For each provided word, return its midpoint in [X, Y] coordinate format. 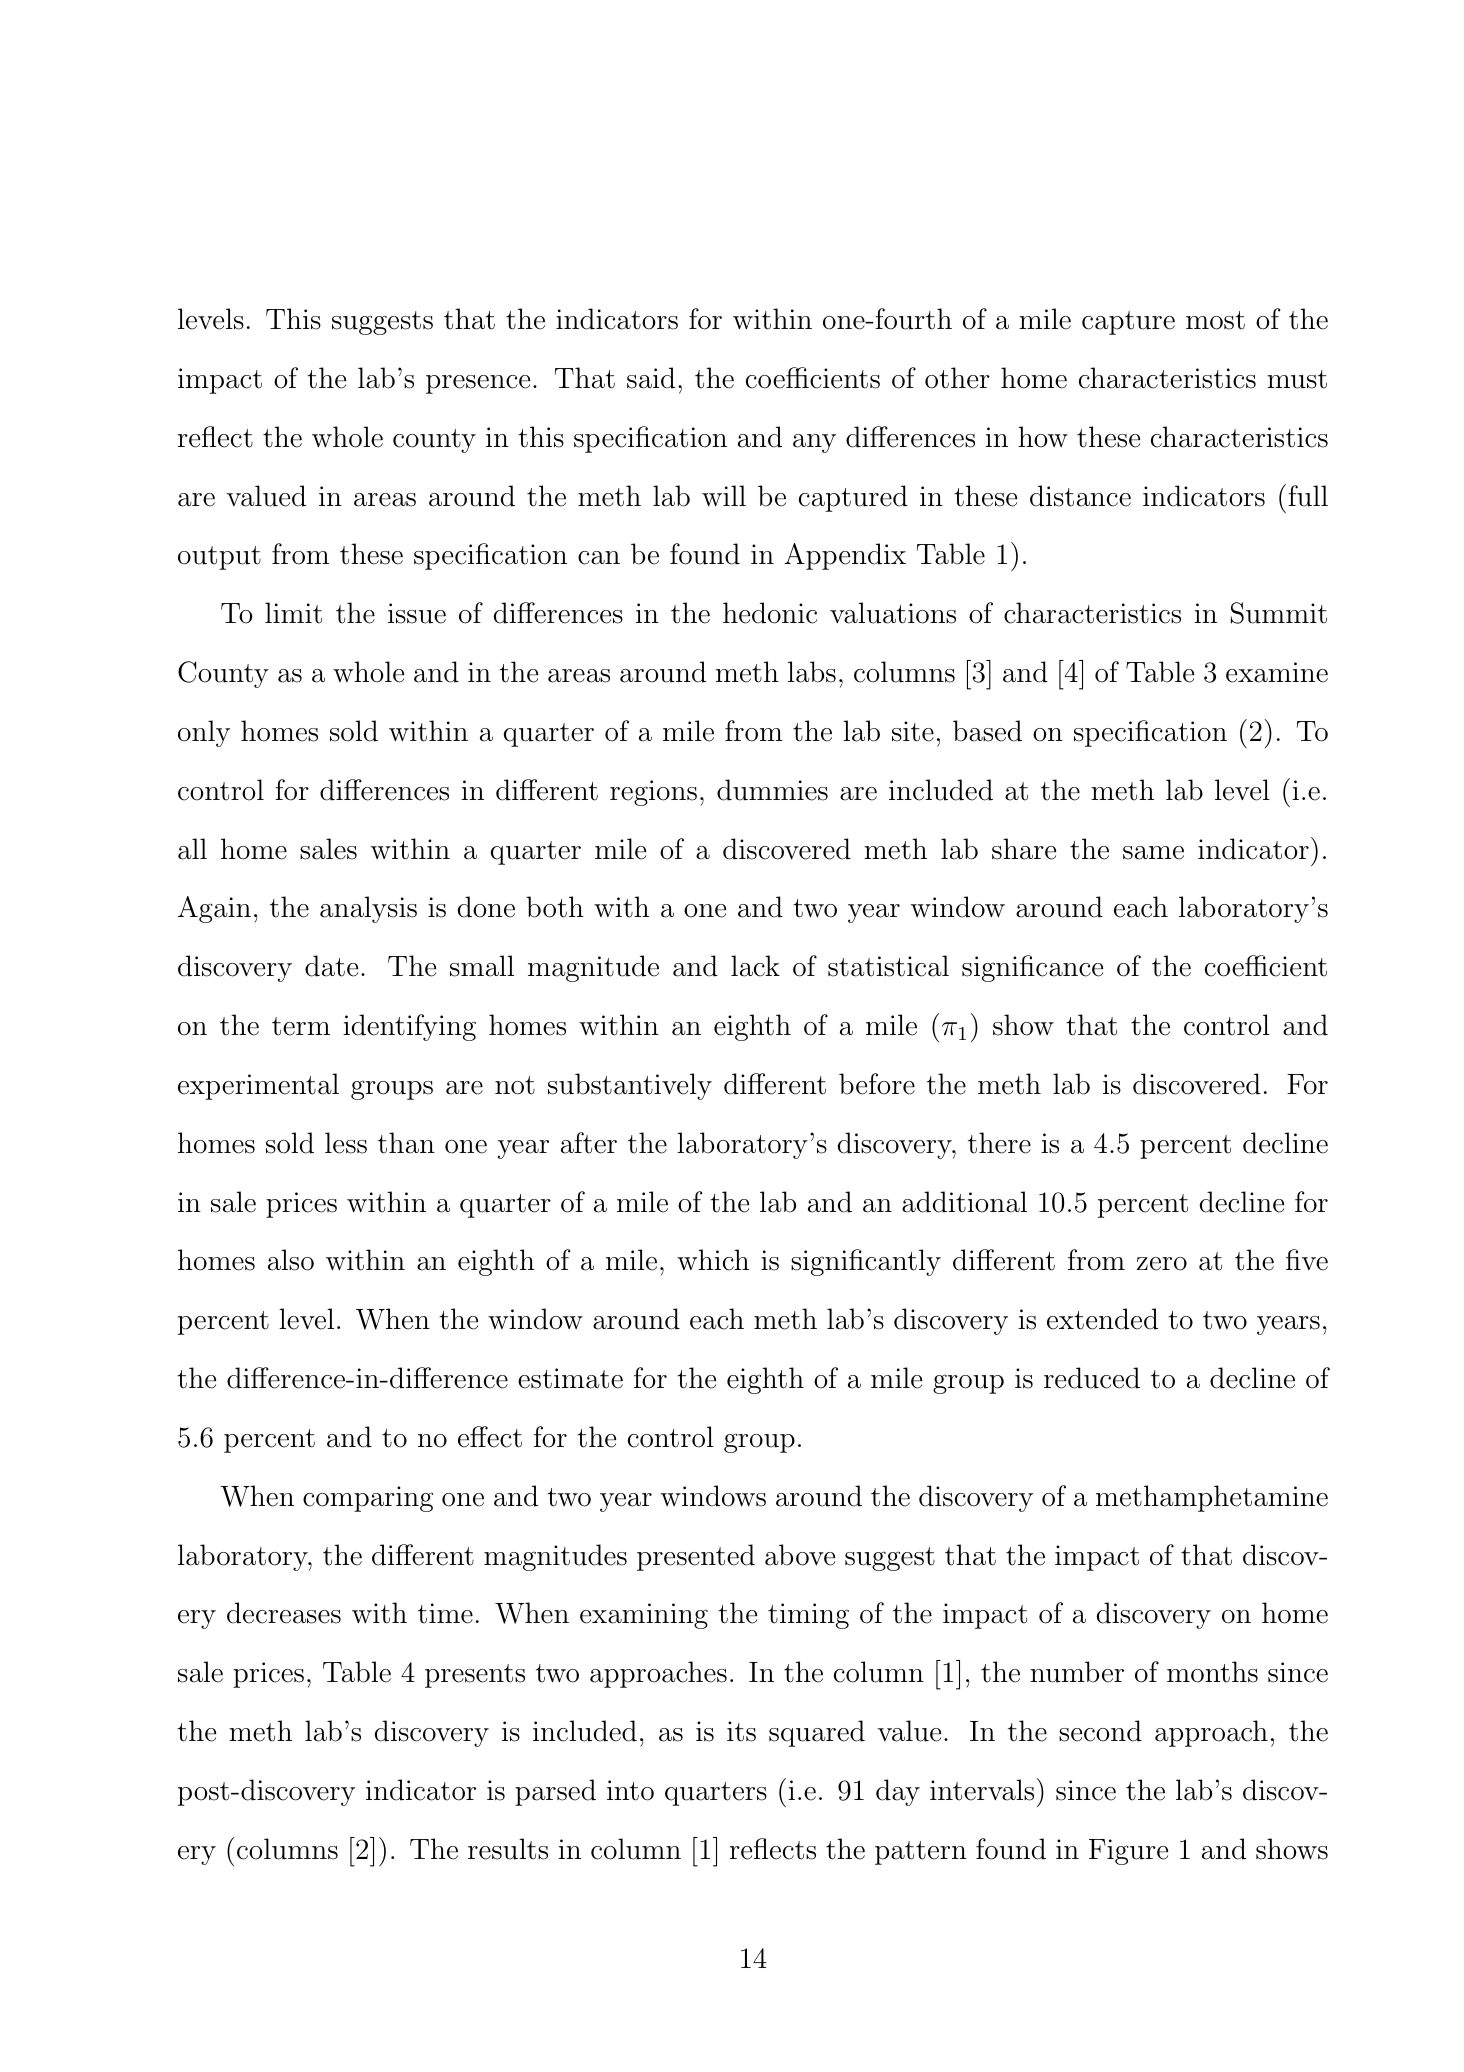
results [508, 1849]
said [651, 378]
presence [478, 384]
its [741, 1731]
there [999, 1143]
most [1215, 320]
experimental [258, 1086]
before [877, 1084]
